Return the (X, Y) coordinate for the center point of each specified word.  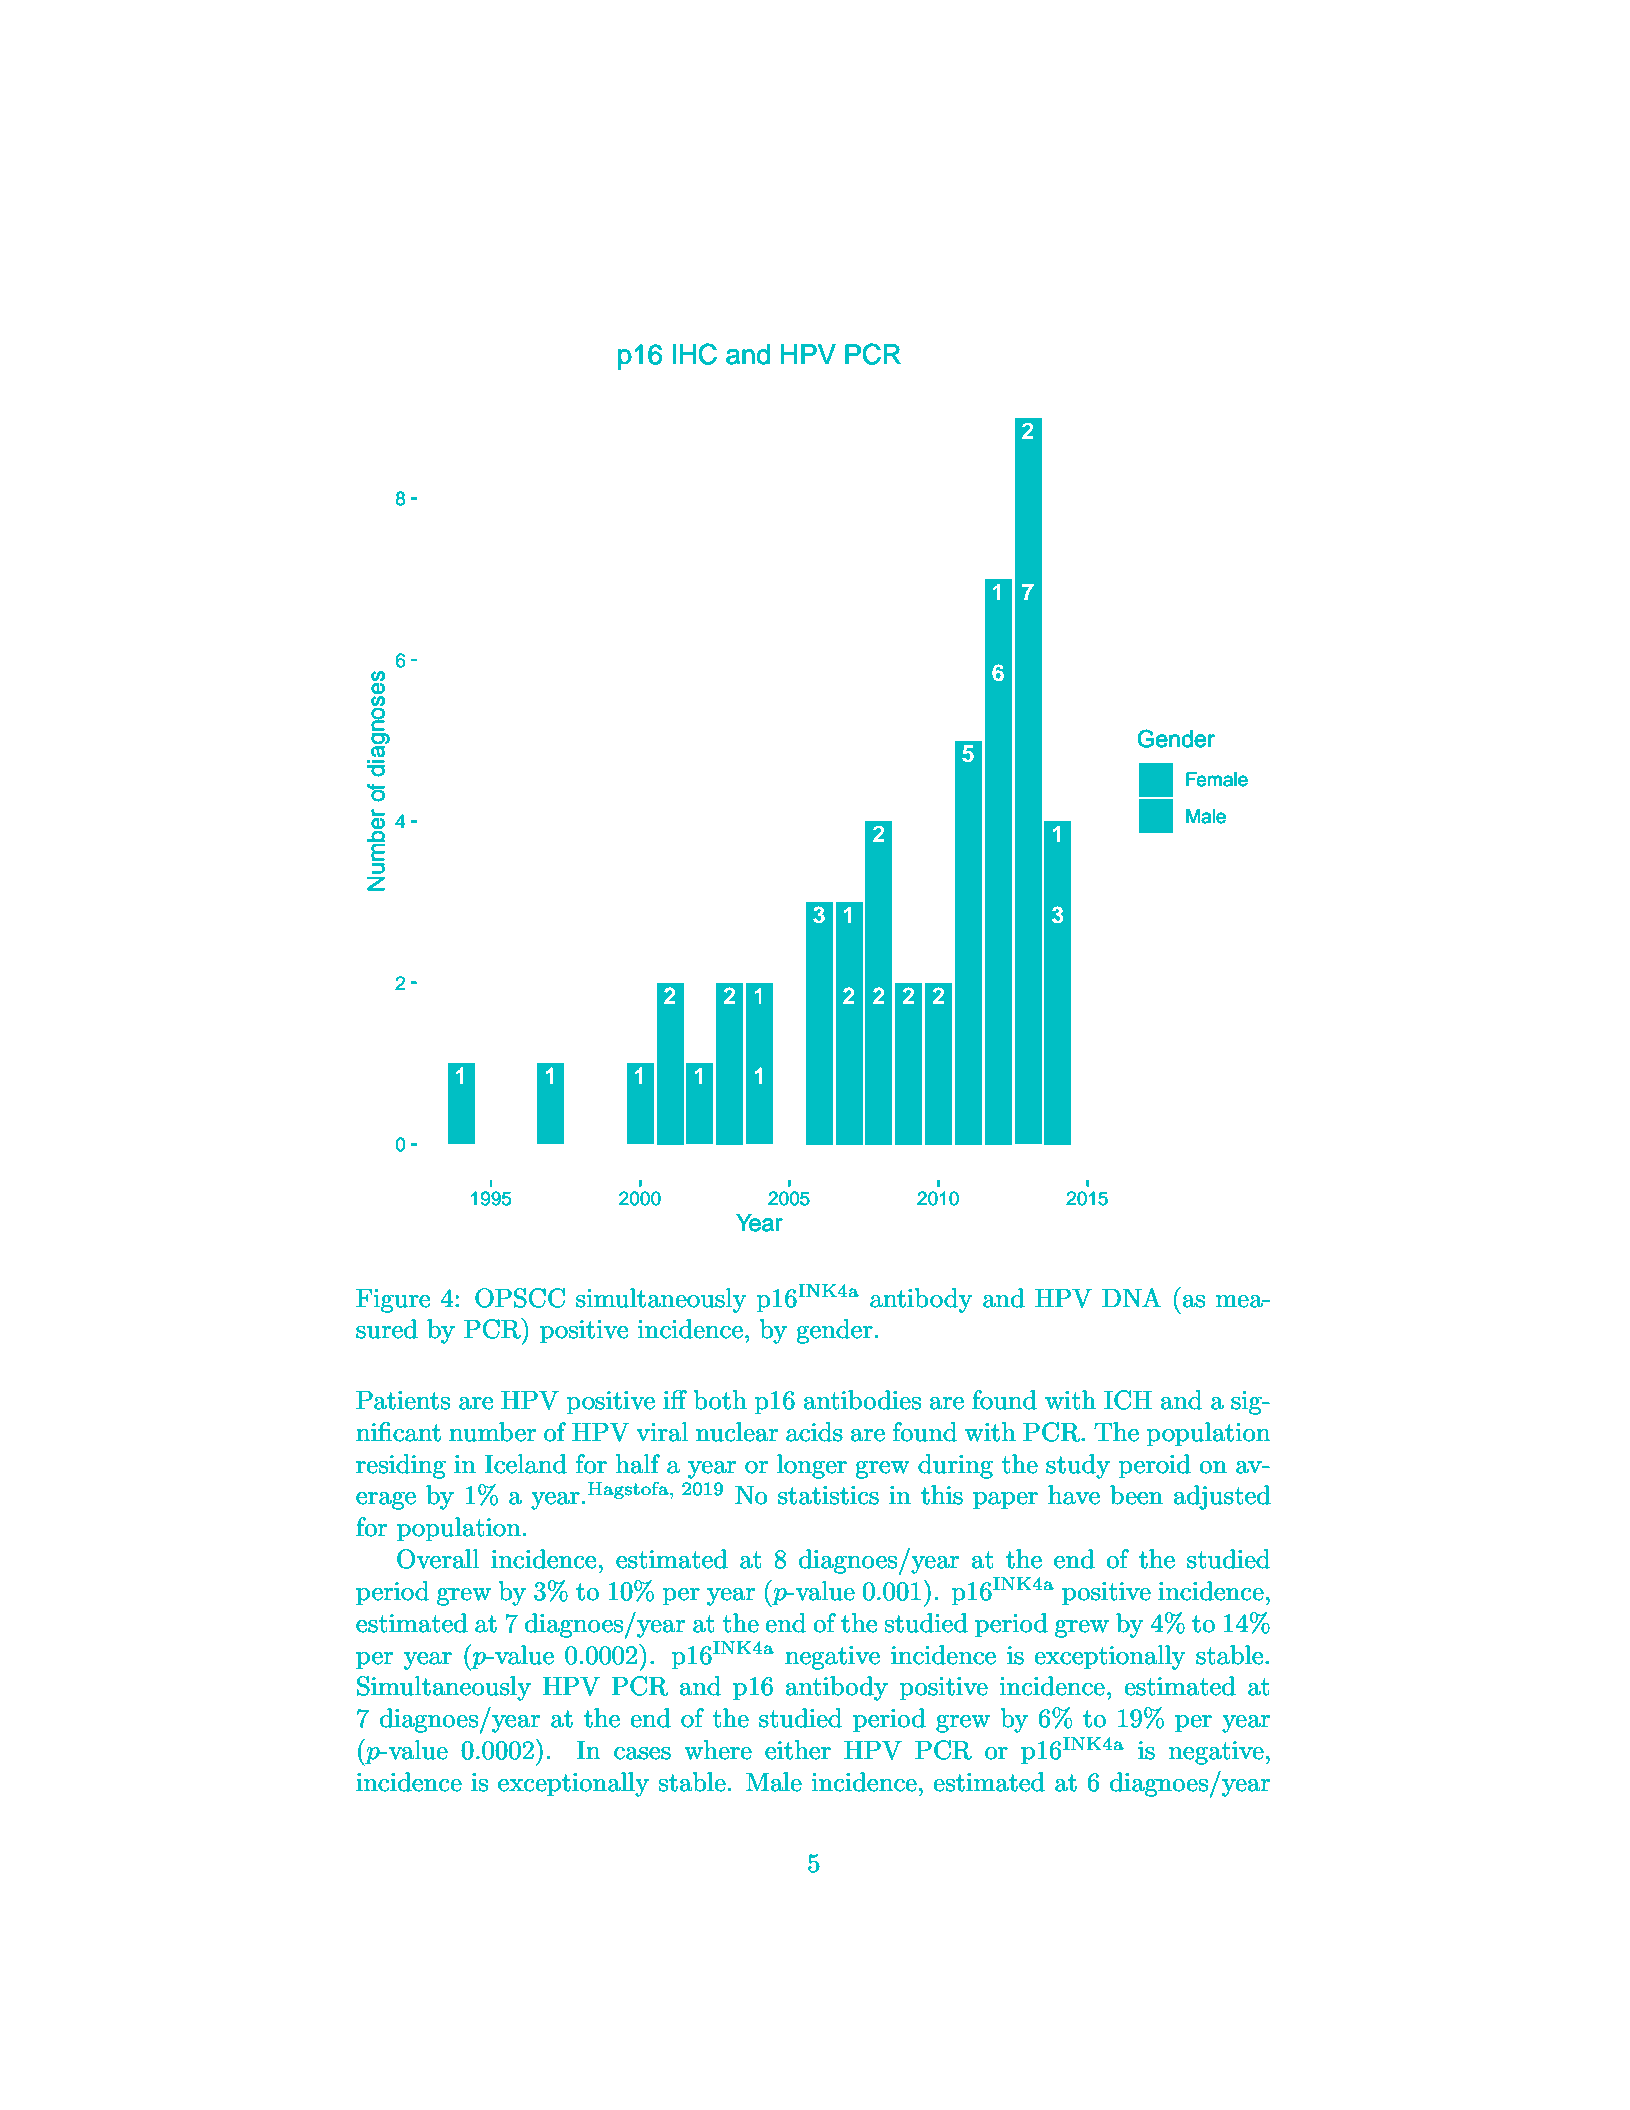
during (955, 1466)
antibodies (862, 1400)
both (720, 1400)
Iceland (526, 1464)
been (1136, 1495)
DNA (1131, 1297)
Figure (393, 1301)
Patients (403, 1400)
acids (814, 1432)
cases (642, 1753)
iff (675, 1399)
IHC (695, 354)
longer (812, 1466)
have (1074, 1495)
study (1078, 1466)
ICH (1128, 1400)
